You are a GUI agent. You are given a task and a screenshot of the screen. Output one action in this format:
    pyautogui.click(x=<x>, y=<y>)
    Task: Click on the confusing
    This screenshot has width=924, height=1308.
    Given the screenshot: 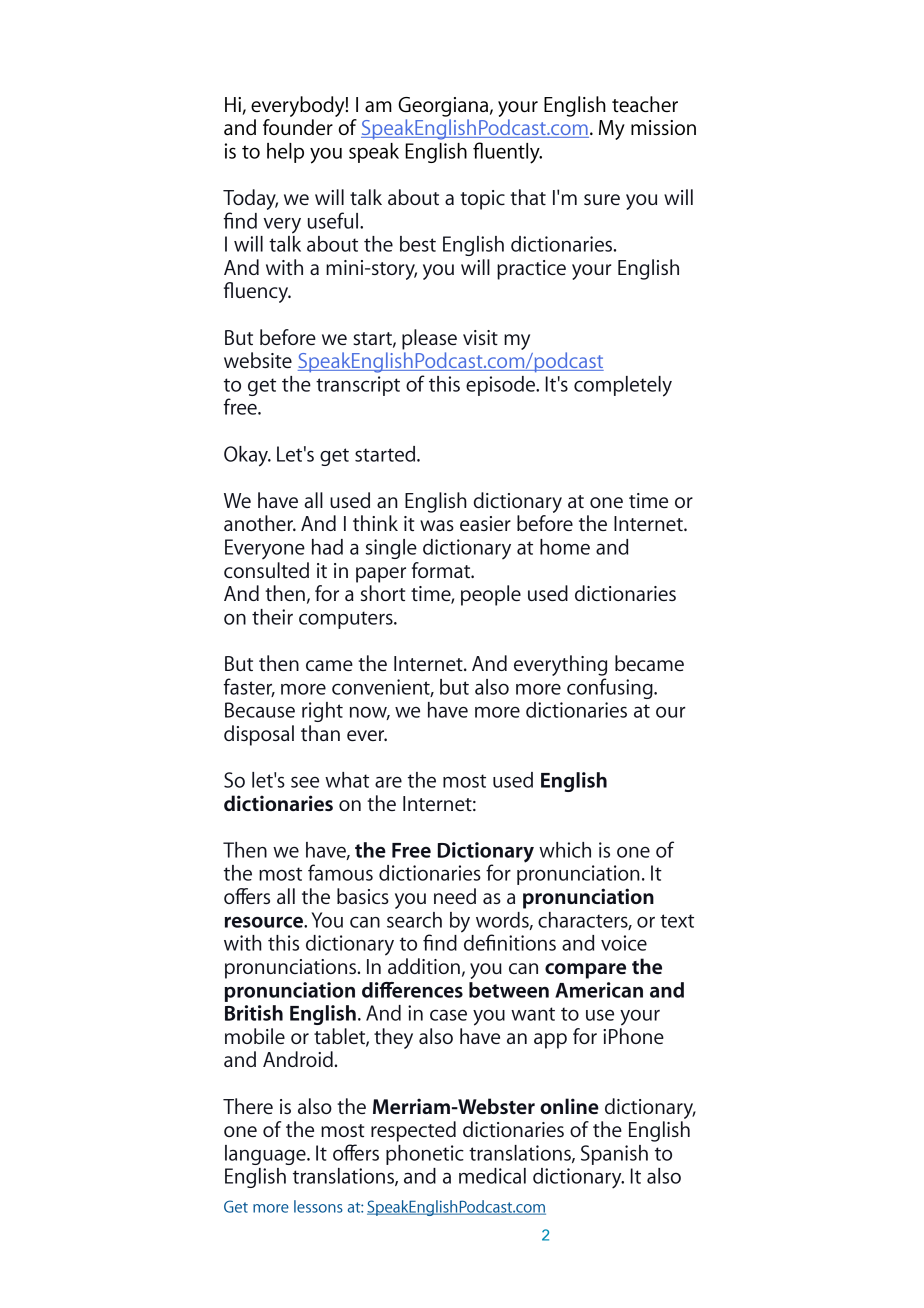 What is the action you would take?
    pyautogui.click(x=611, y=688)
